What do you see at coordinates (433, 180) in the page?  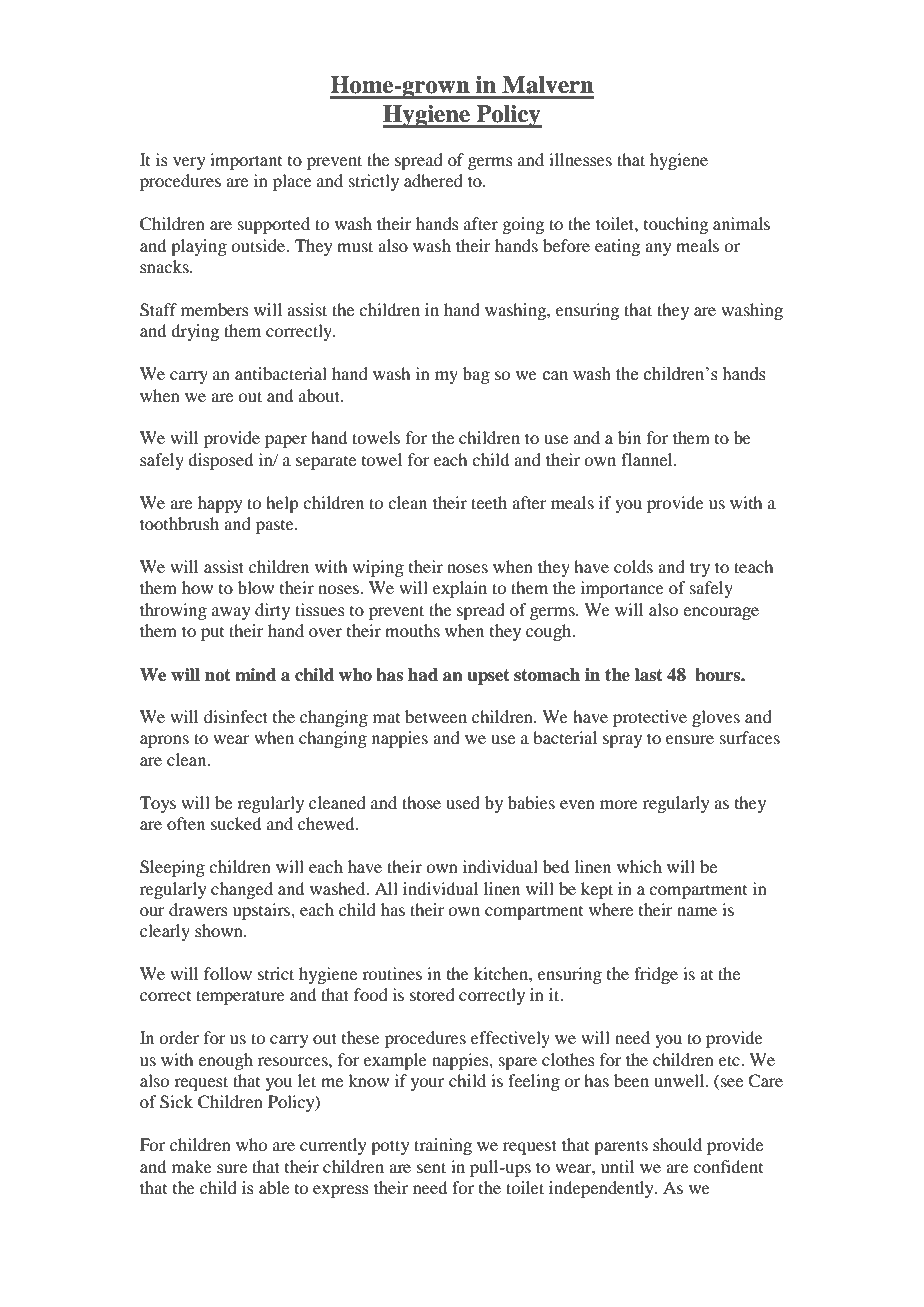 I see `adhered` at bounding box center [433, 180].
